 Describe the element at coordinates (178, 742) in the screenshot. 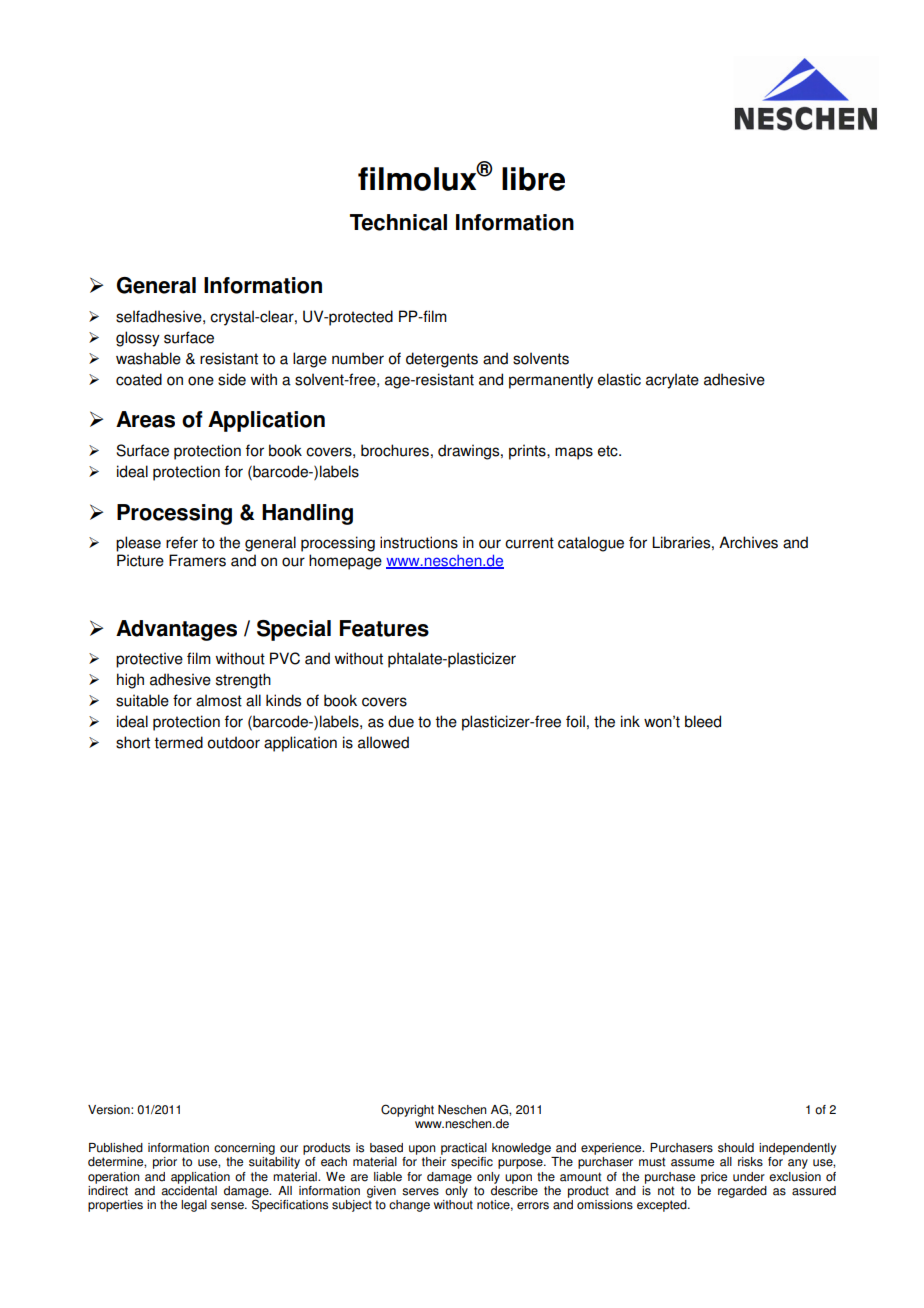

I see `termed` at that location.
